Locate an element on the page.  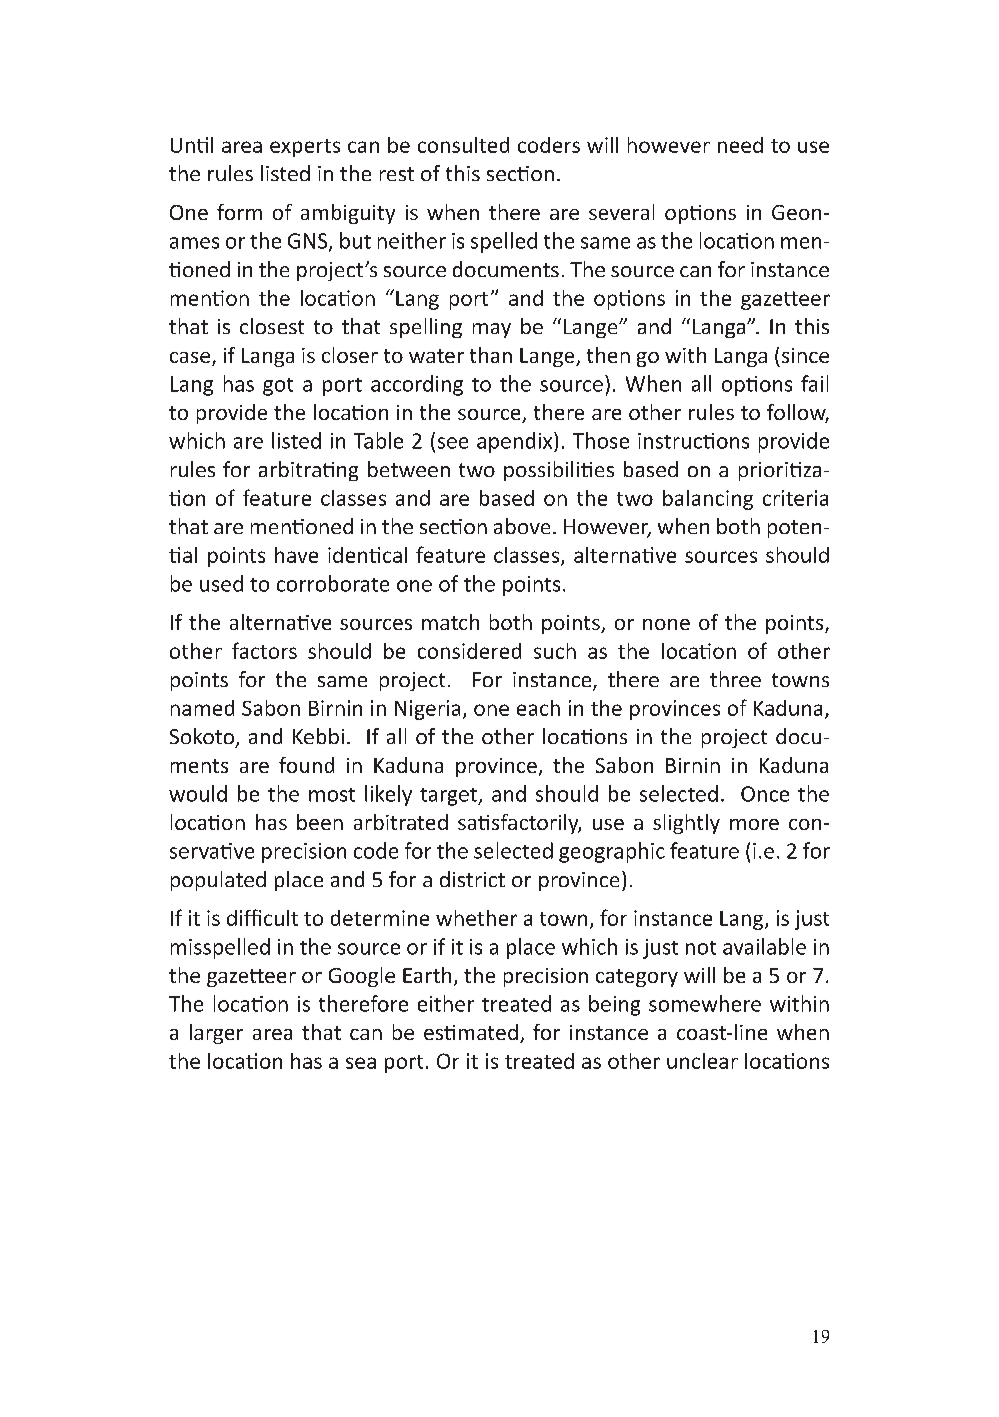
unclear is located at coordinates (702, 1061).
